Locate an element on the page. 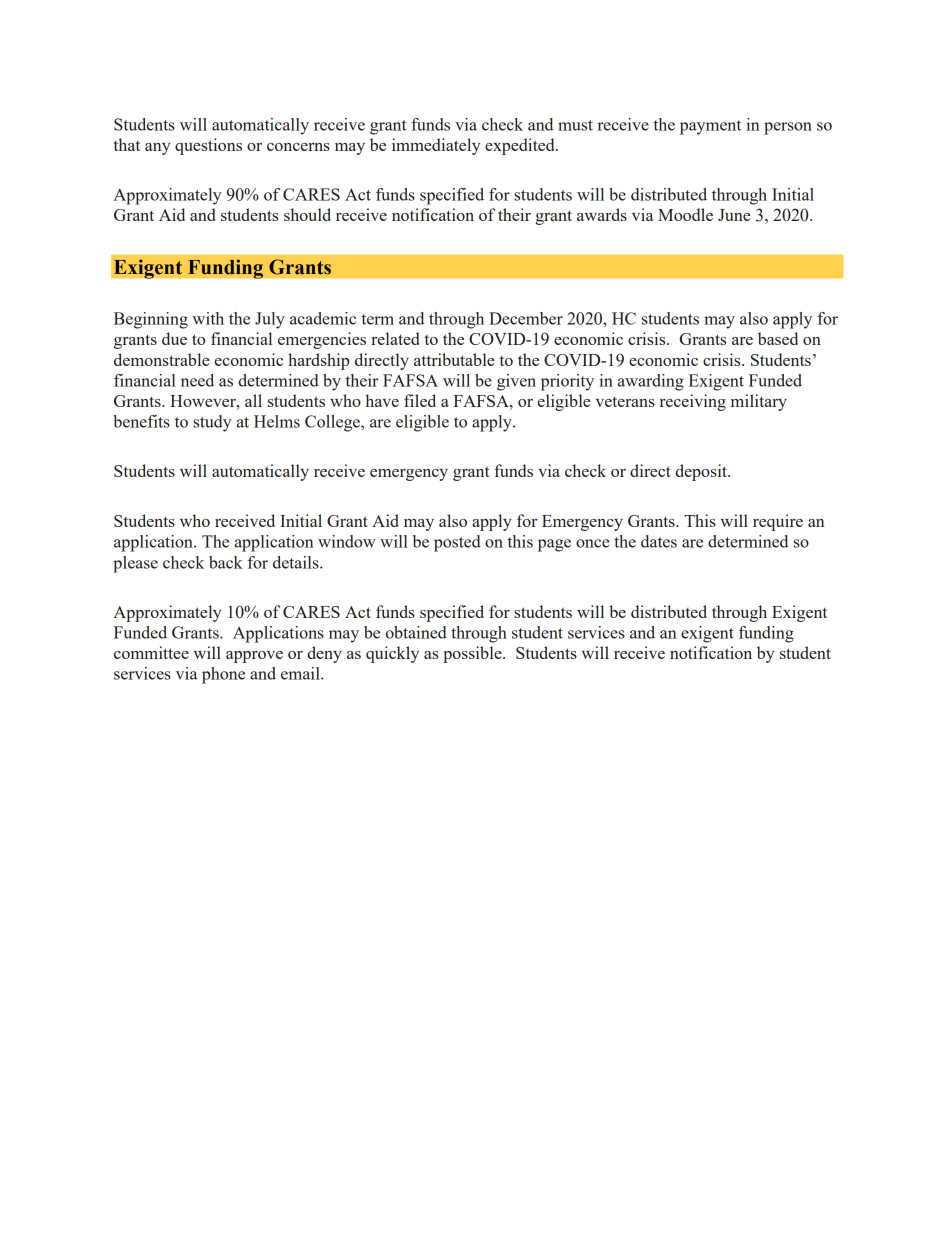 The height and width of the page is (1233, 952). payment is located at coordinates (710, 127).
